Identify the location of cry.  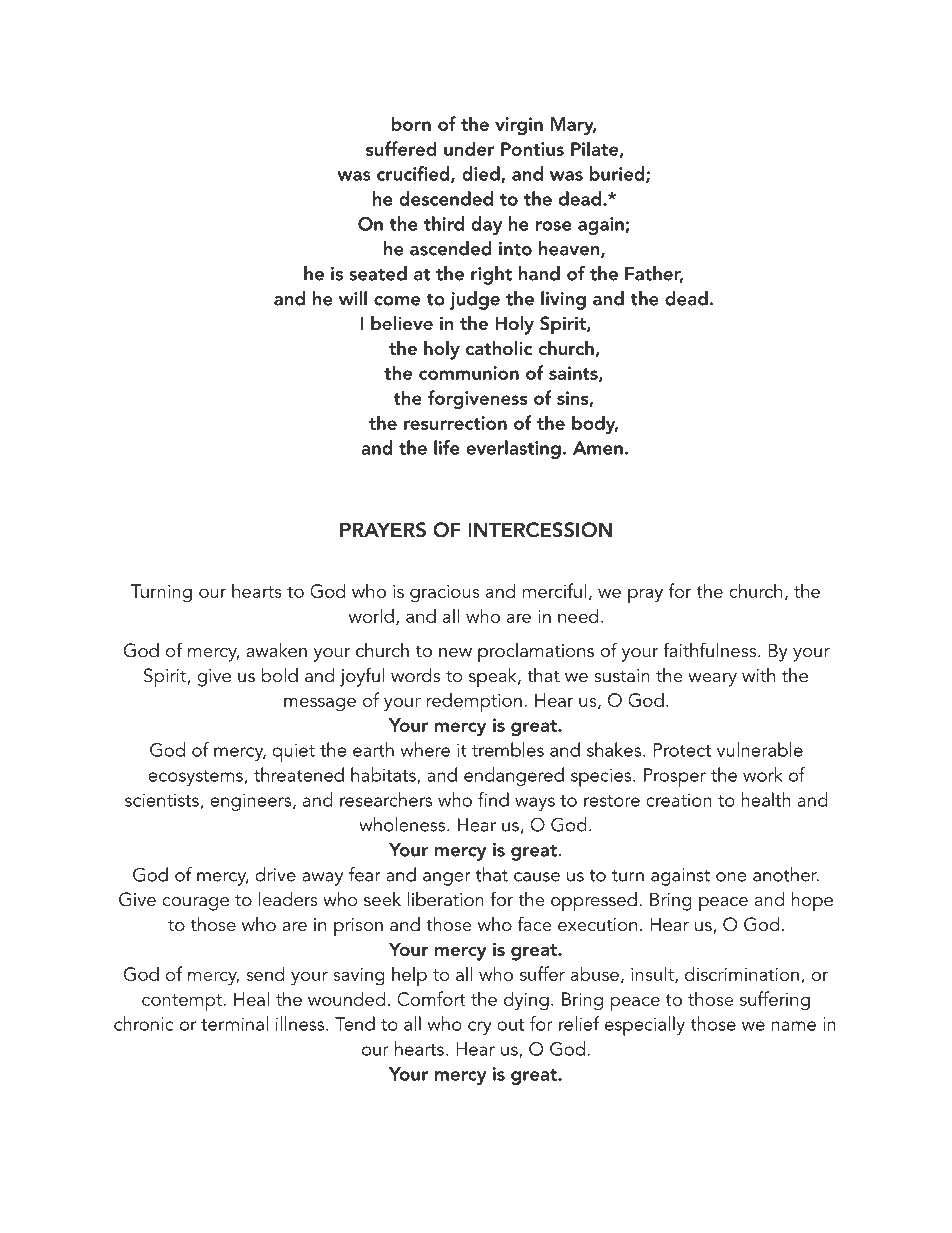
(480, 1028).
